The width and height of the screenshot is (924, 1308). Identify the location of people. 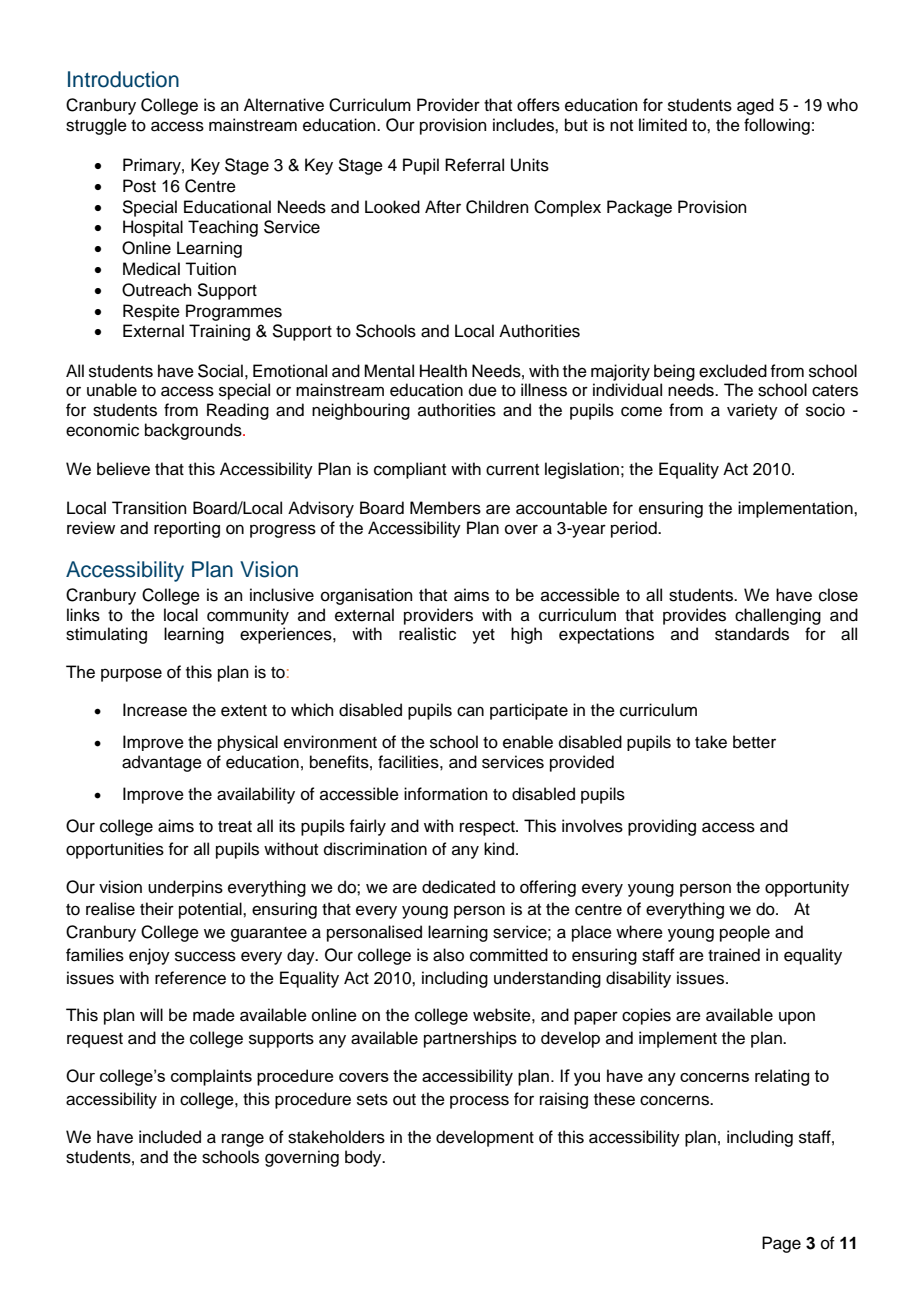
(745, 933).
